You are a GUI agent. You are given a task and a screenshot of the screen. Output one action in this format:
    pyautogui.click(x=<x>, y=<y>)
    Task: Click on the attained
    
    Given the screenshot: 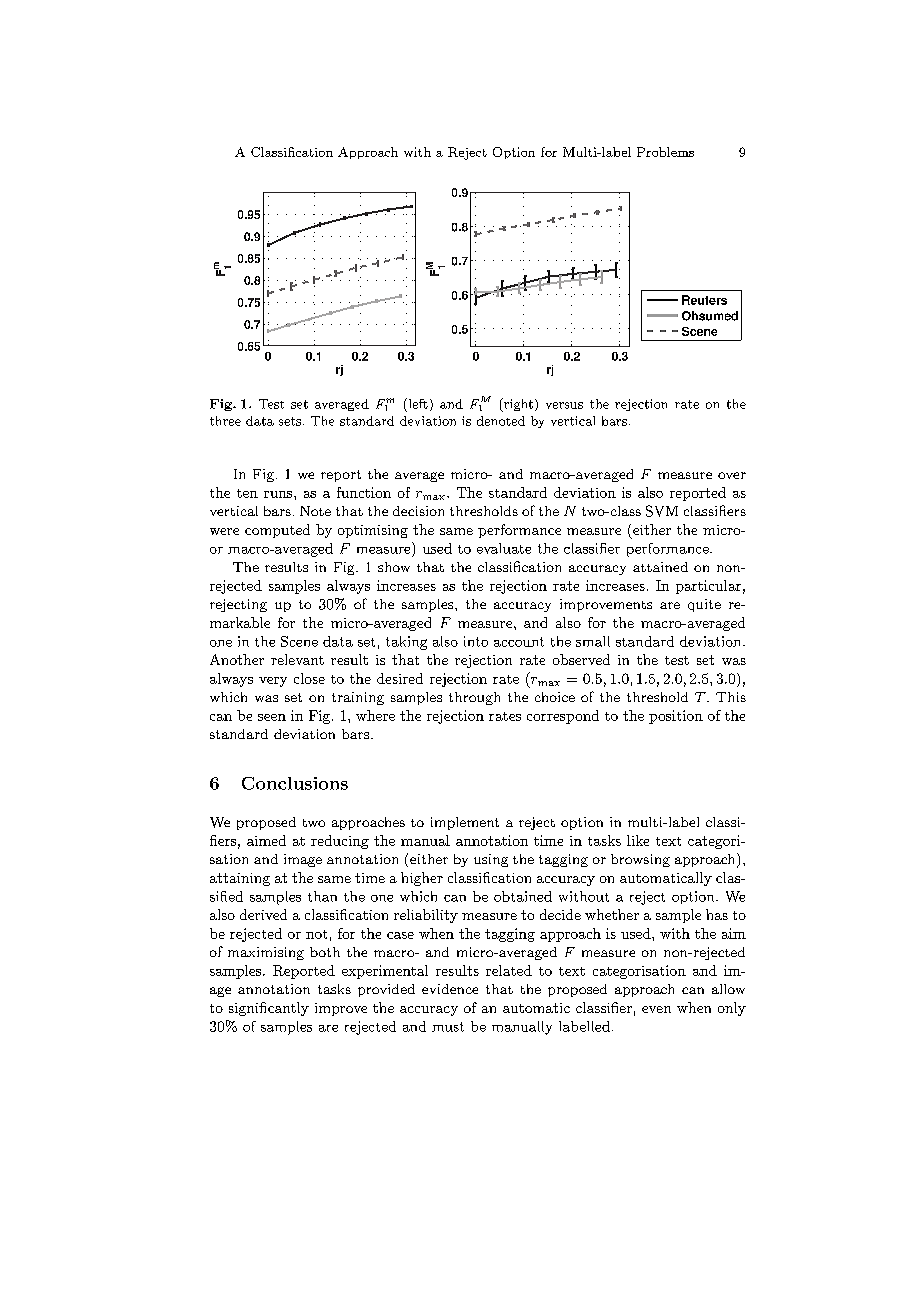 What is the action you would take?
    pyautogui.click(x=660, y=567)
